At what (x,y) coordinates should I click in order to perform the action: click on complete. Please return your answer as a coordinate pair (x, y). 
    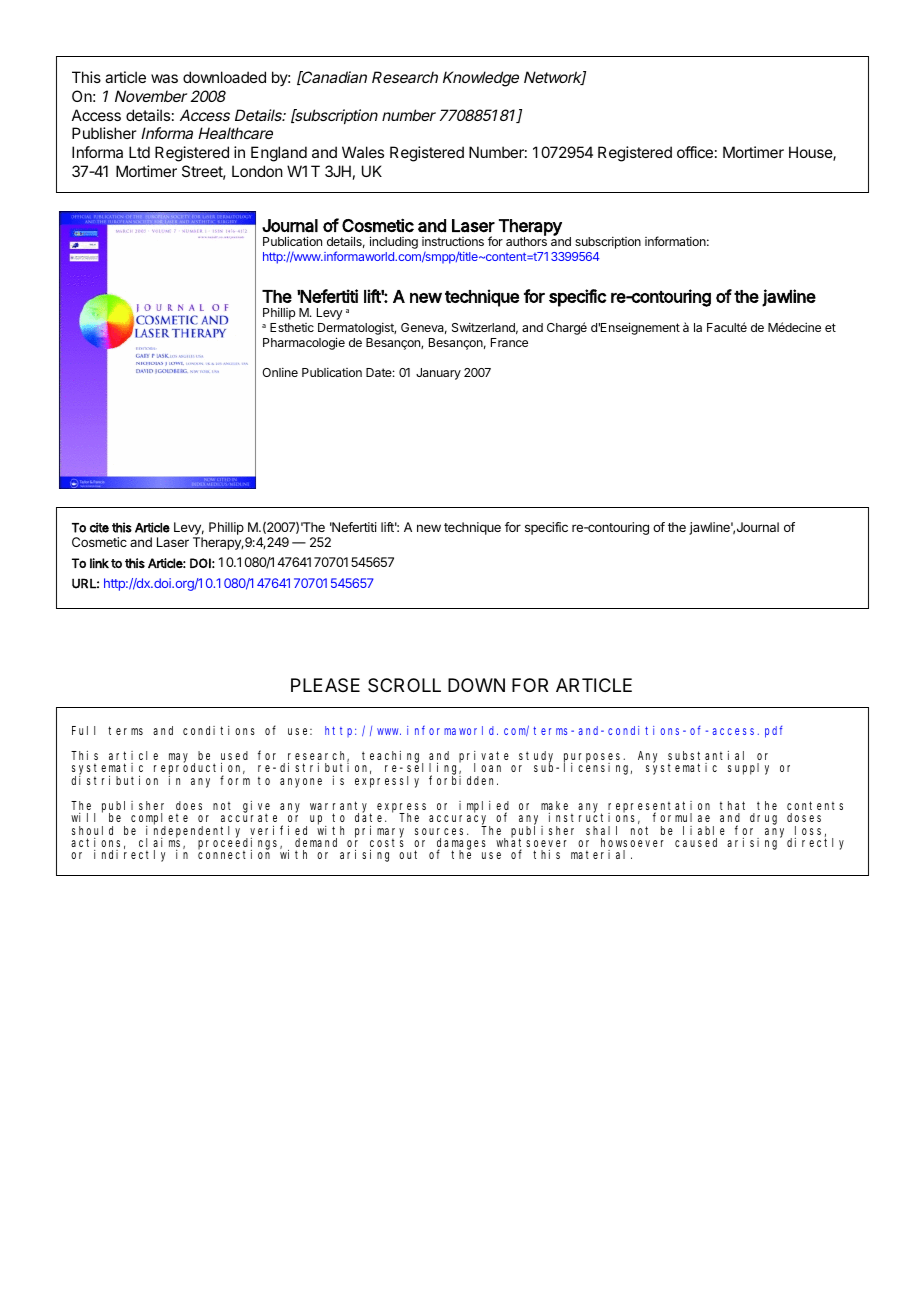
    Looking at the image, I should click on (159, 820).
